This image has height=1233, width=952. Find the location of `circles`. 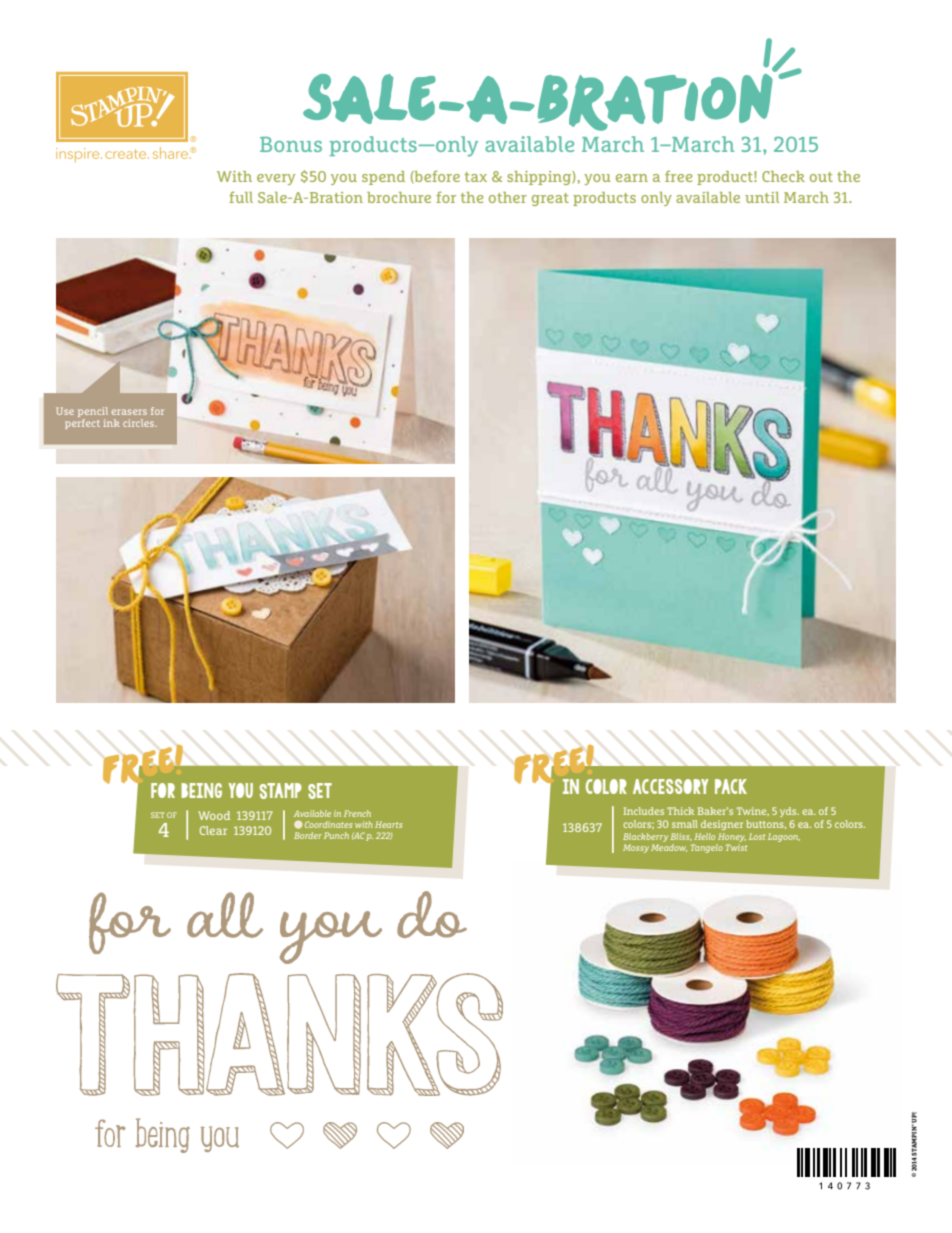

circles is located at coordinates (140, 423).
